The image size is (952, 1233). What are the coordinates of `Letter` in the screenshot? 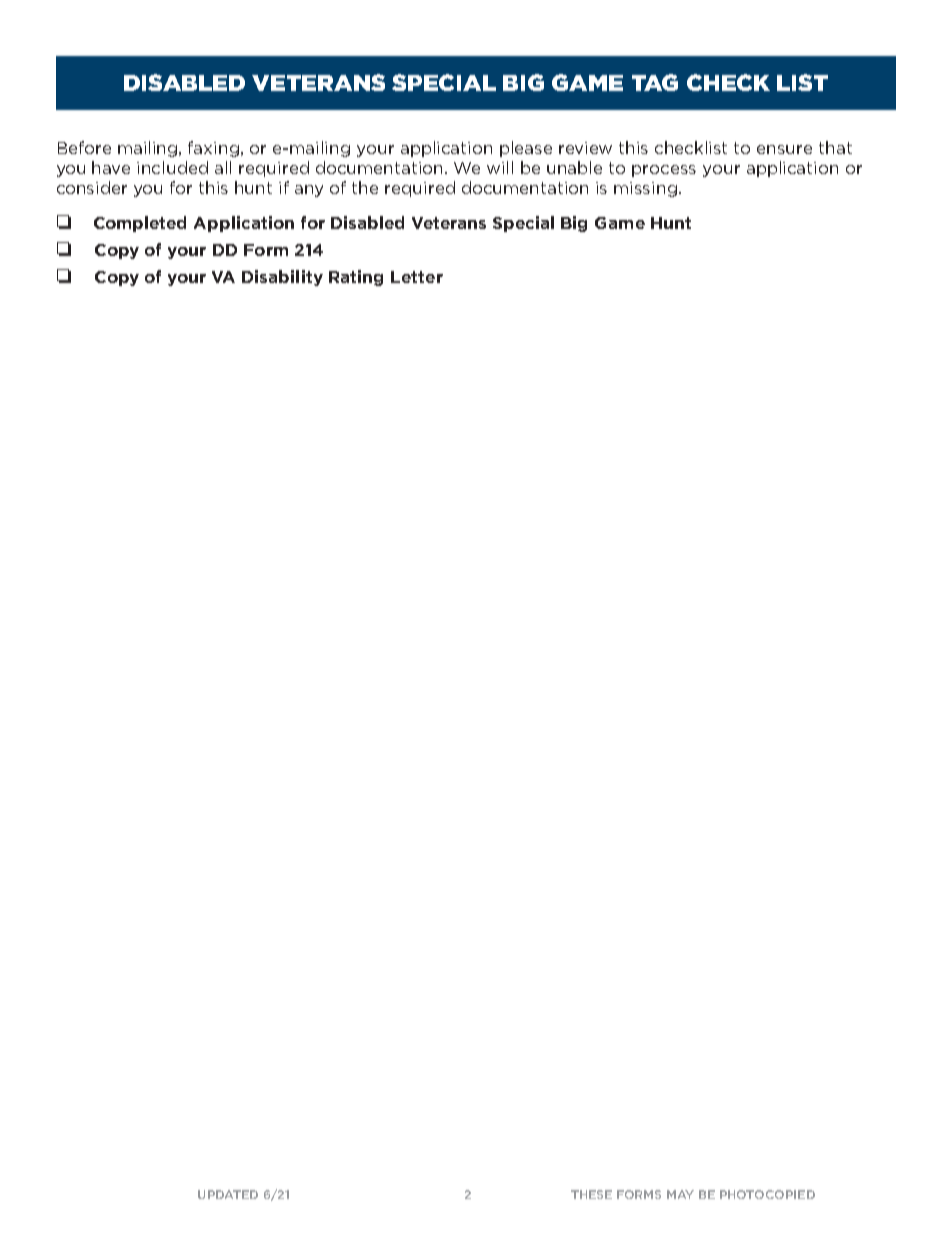 It's located at (417, 277).
